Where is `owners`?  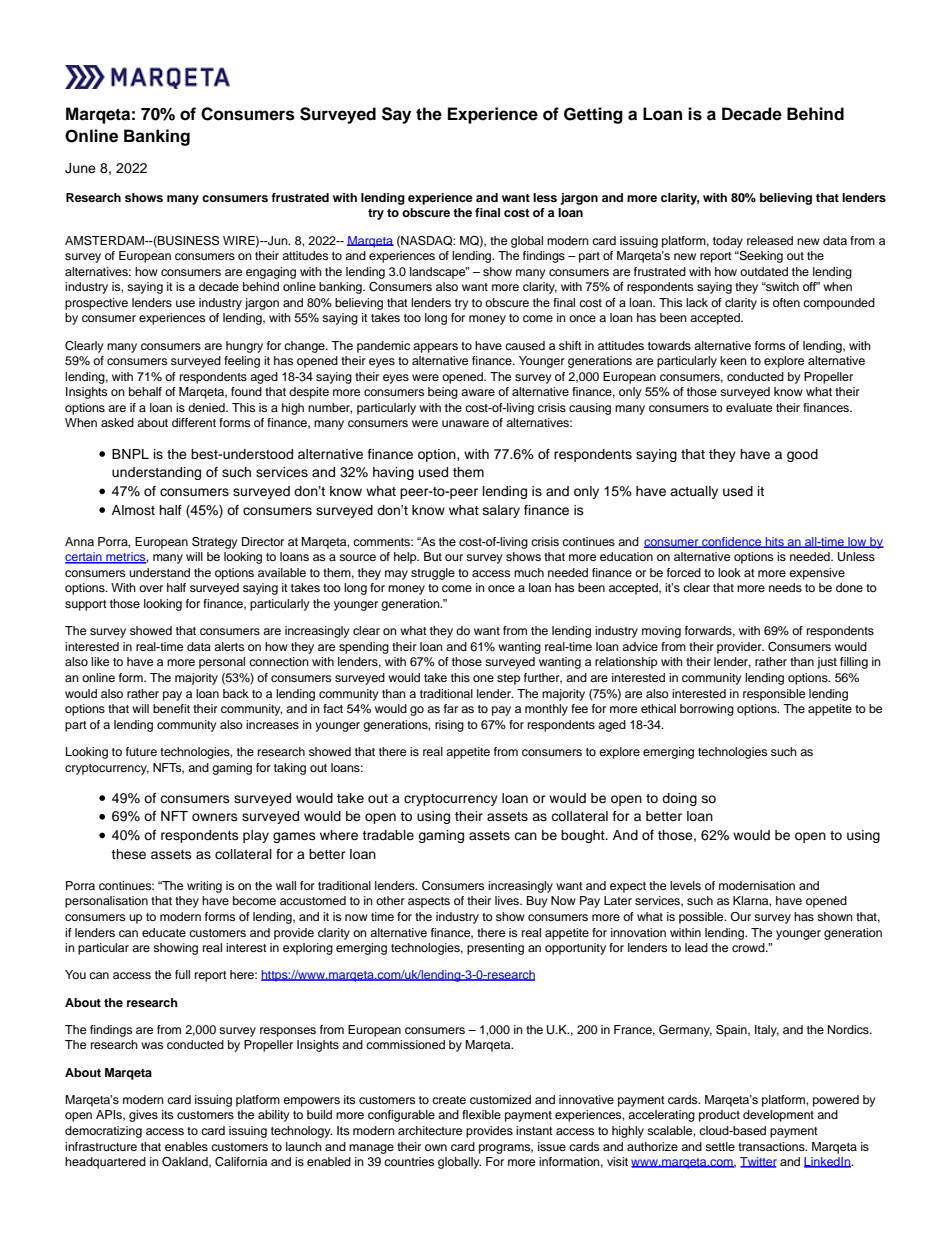
owners is located at coordinates (215, 817).
